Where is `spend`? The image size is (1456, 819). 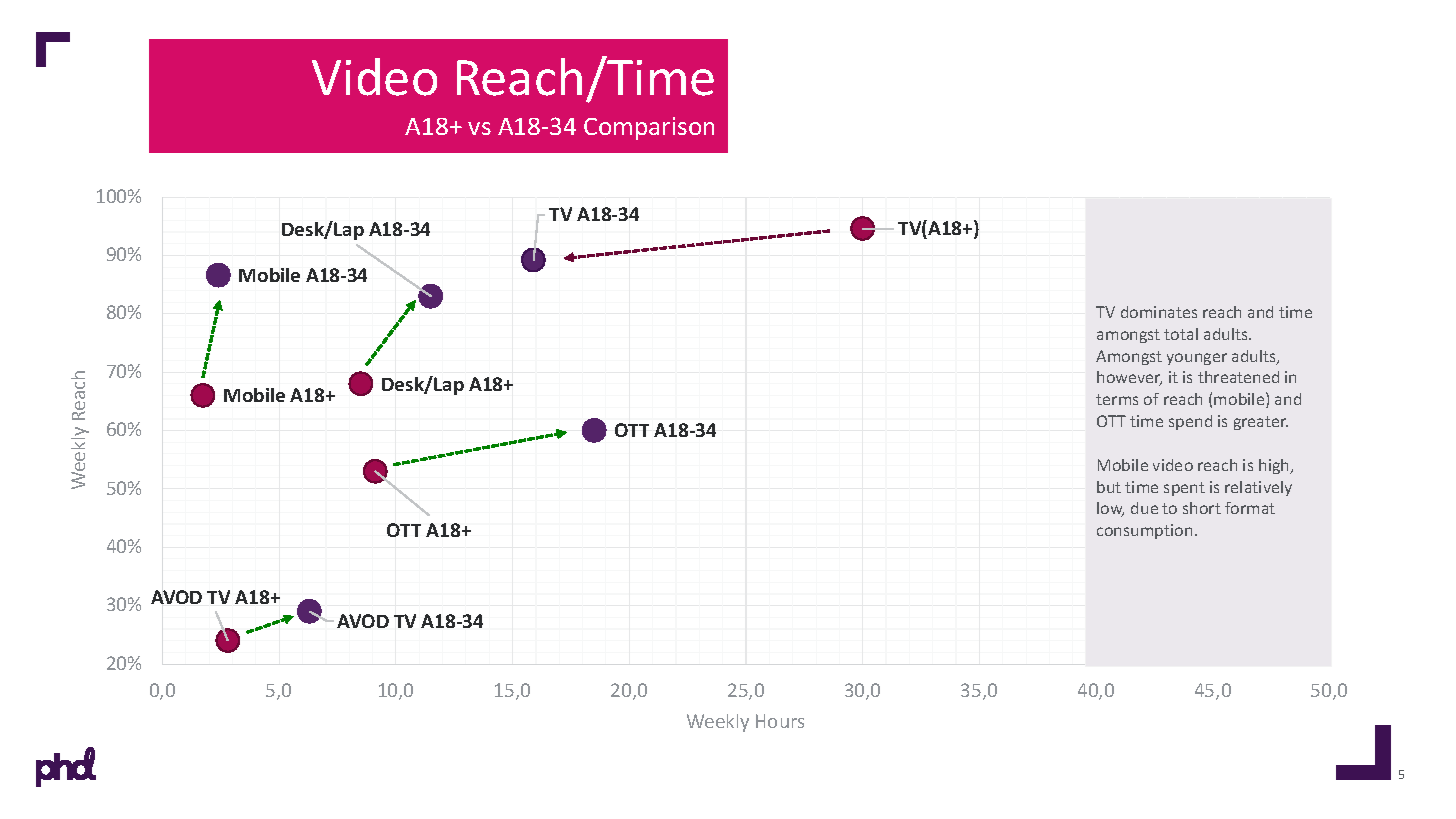
spend is located at coordinates (1190, 422).
